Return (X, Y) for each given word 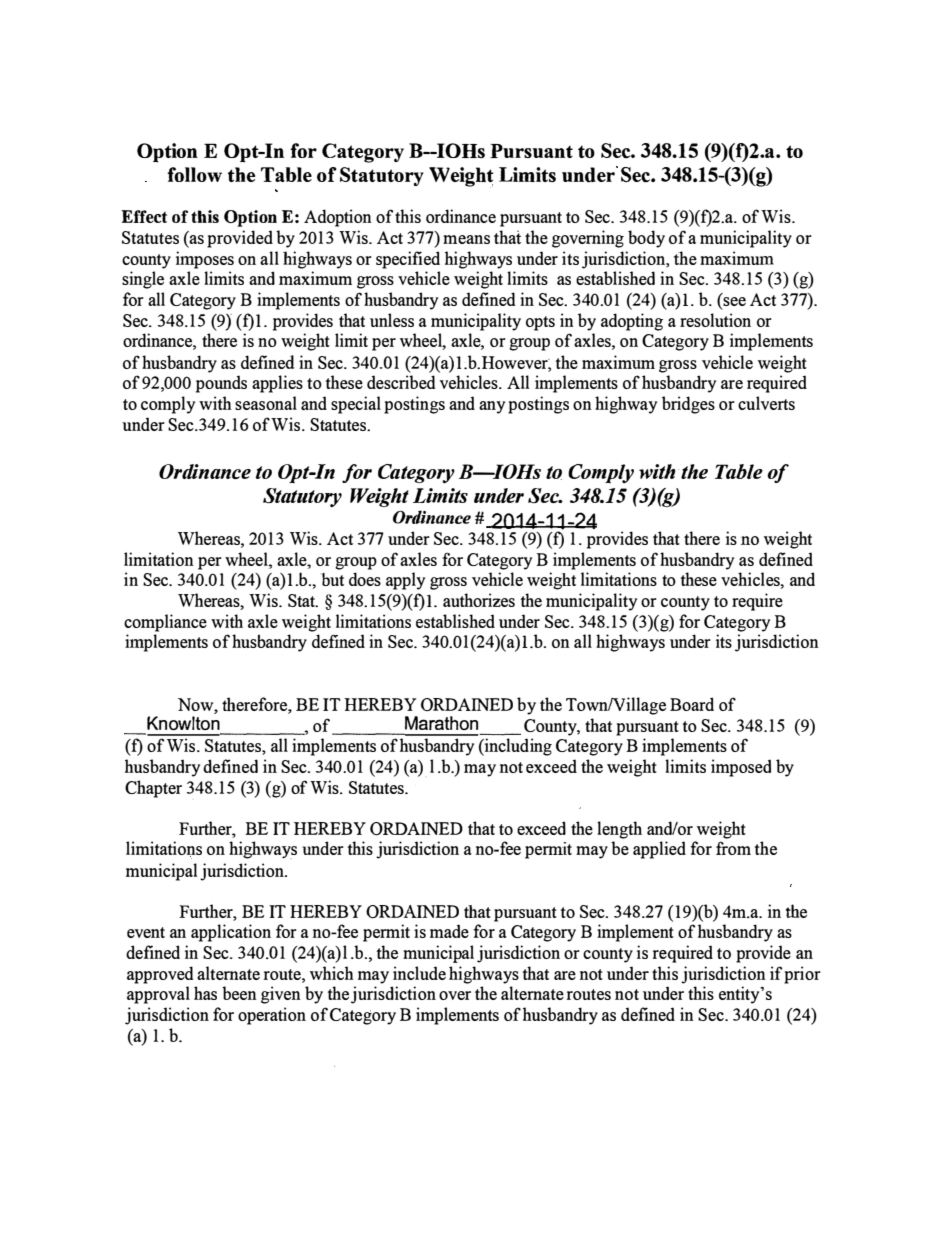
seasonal (266, 403)
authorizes (479, 600)
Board (692, 704)
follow (194, 174)
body (646, 239)
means (466, 239)
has (205, 993)
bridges (688, 405)
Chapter (153, 789)
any (492, 407)
